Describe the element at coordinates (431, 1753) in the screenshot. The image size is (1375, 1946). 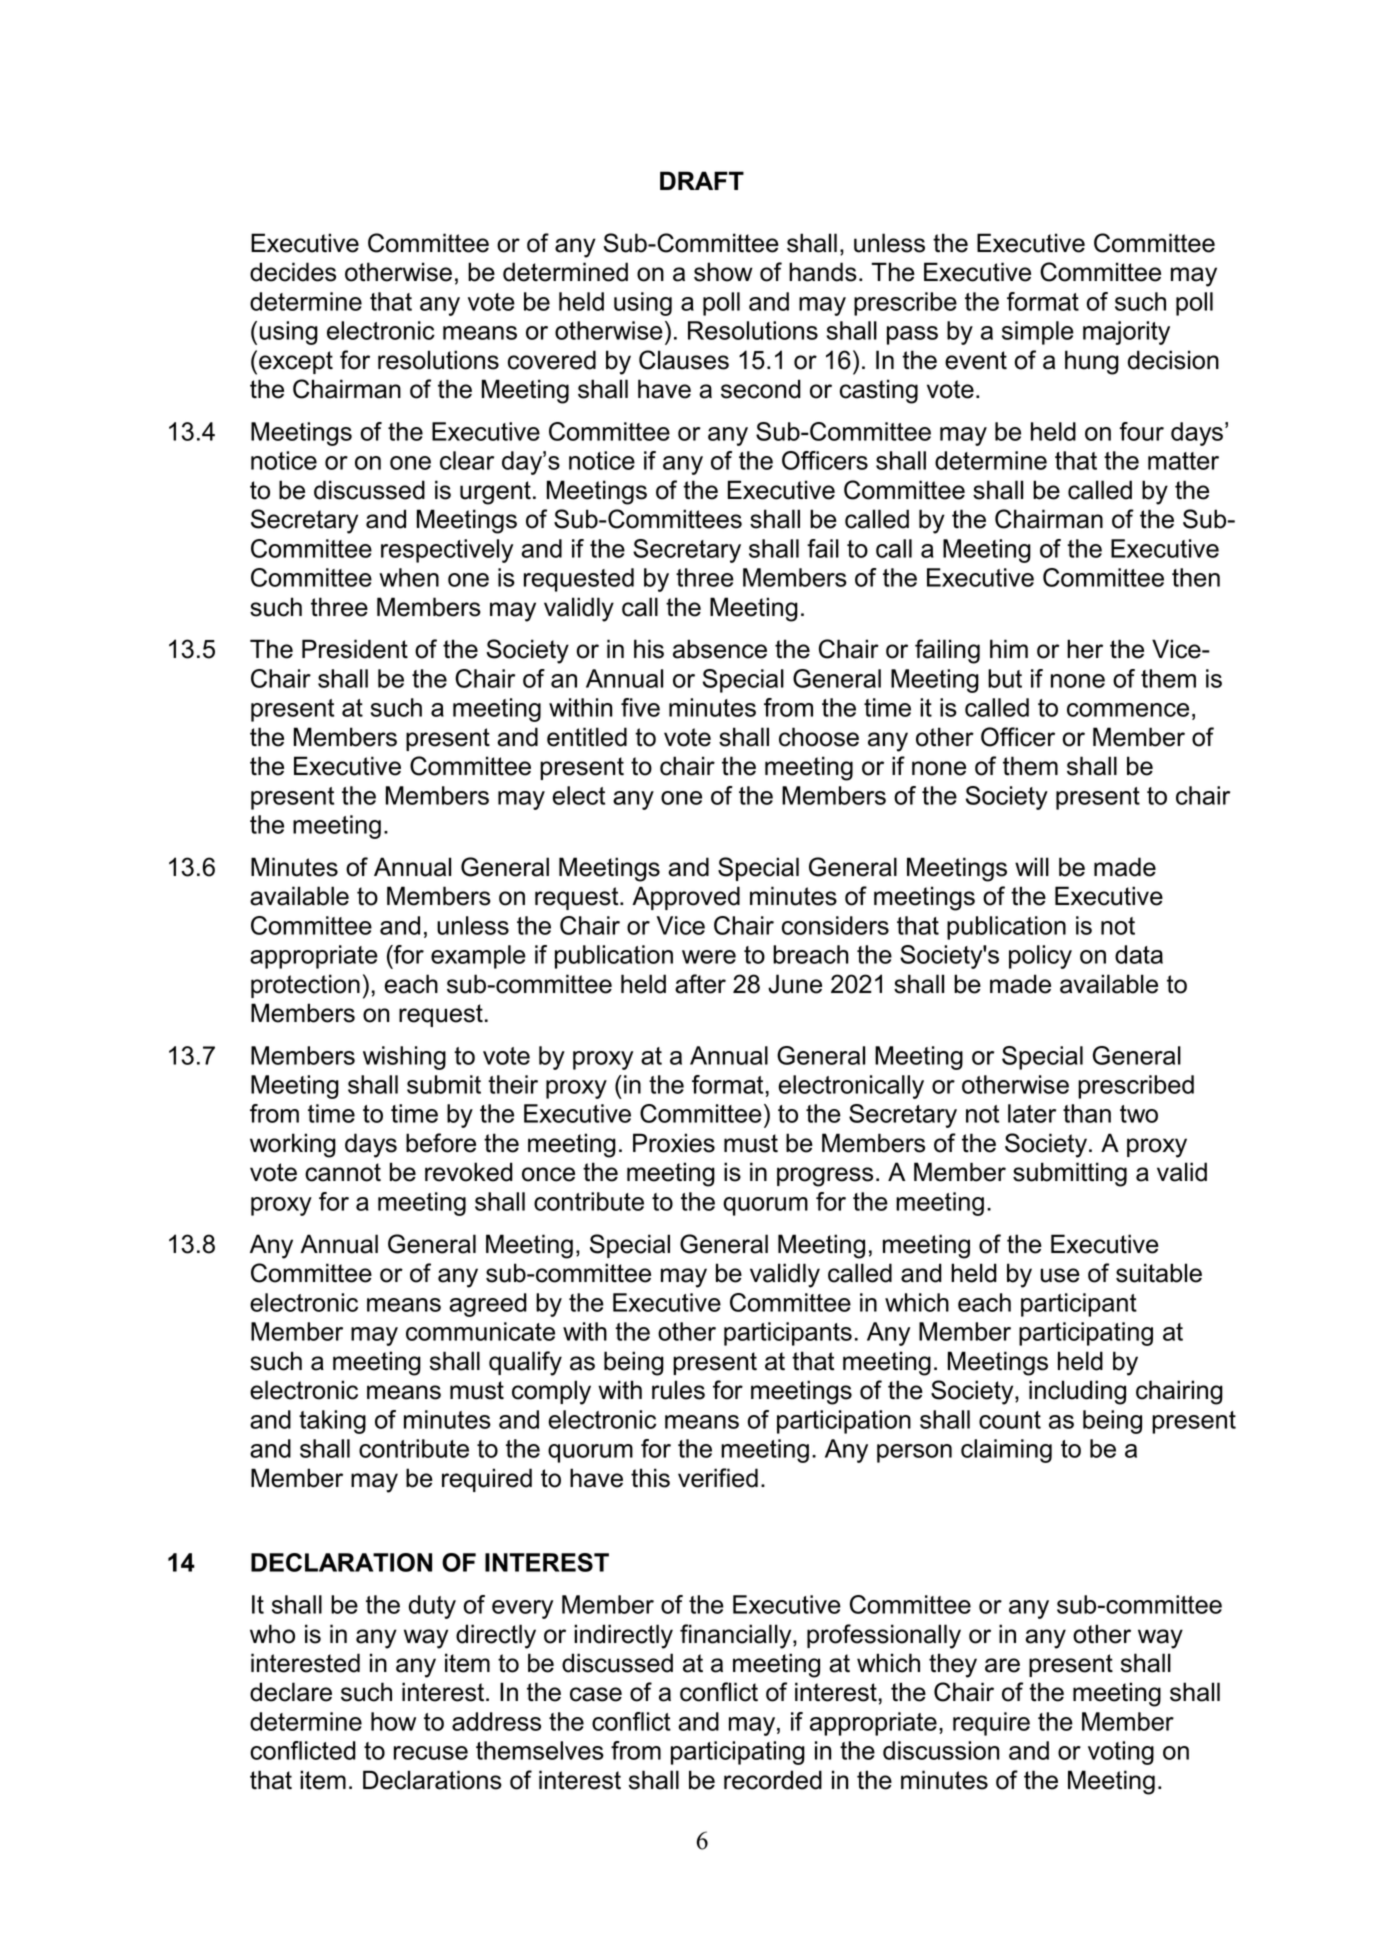
I see `recuse` at that location.
